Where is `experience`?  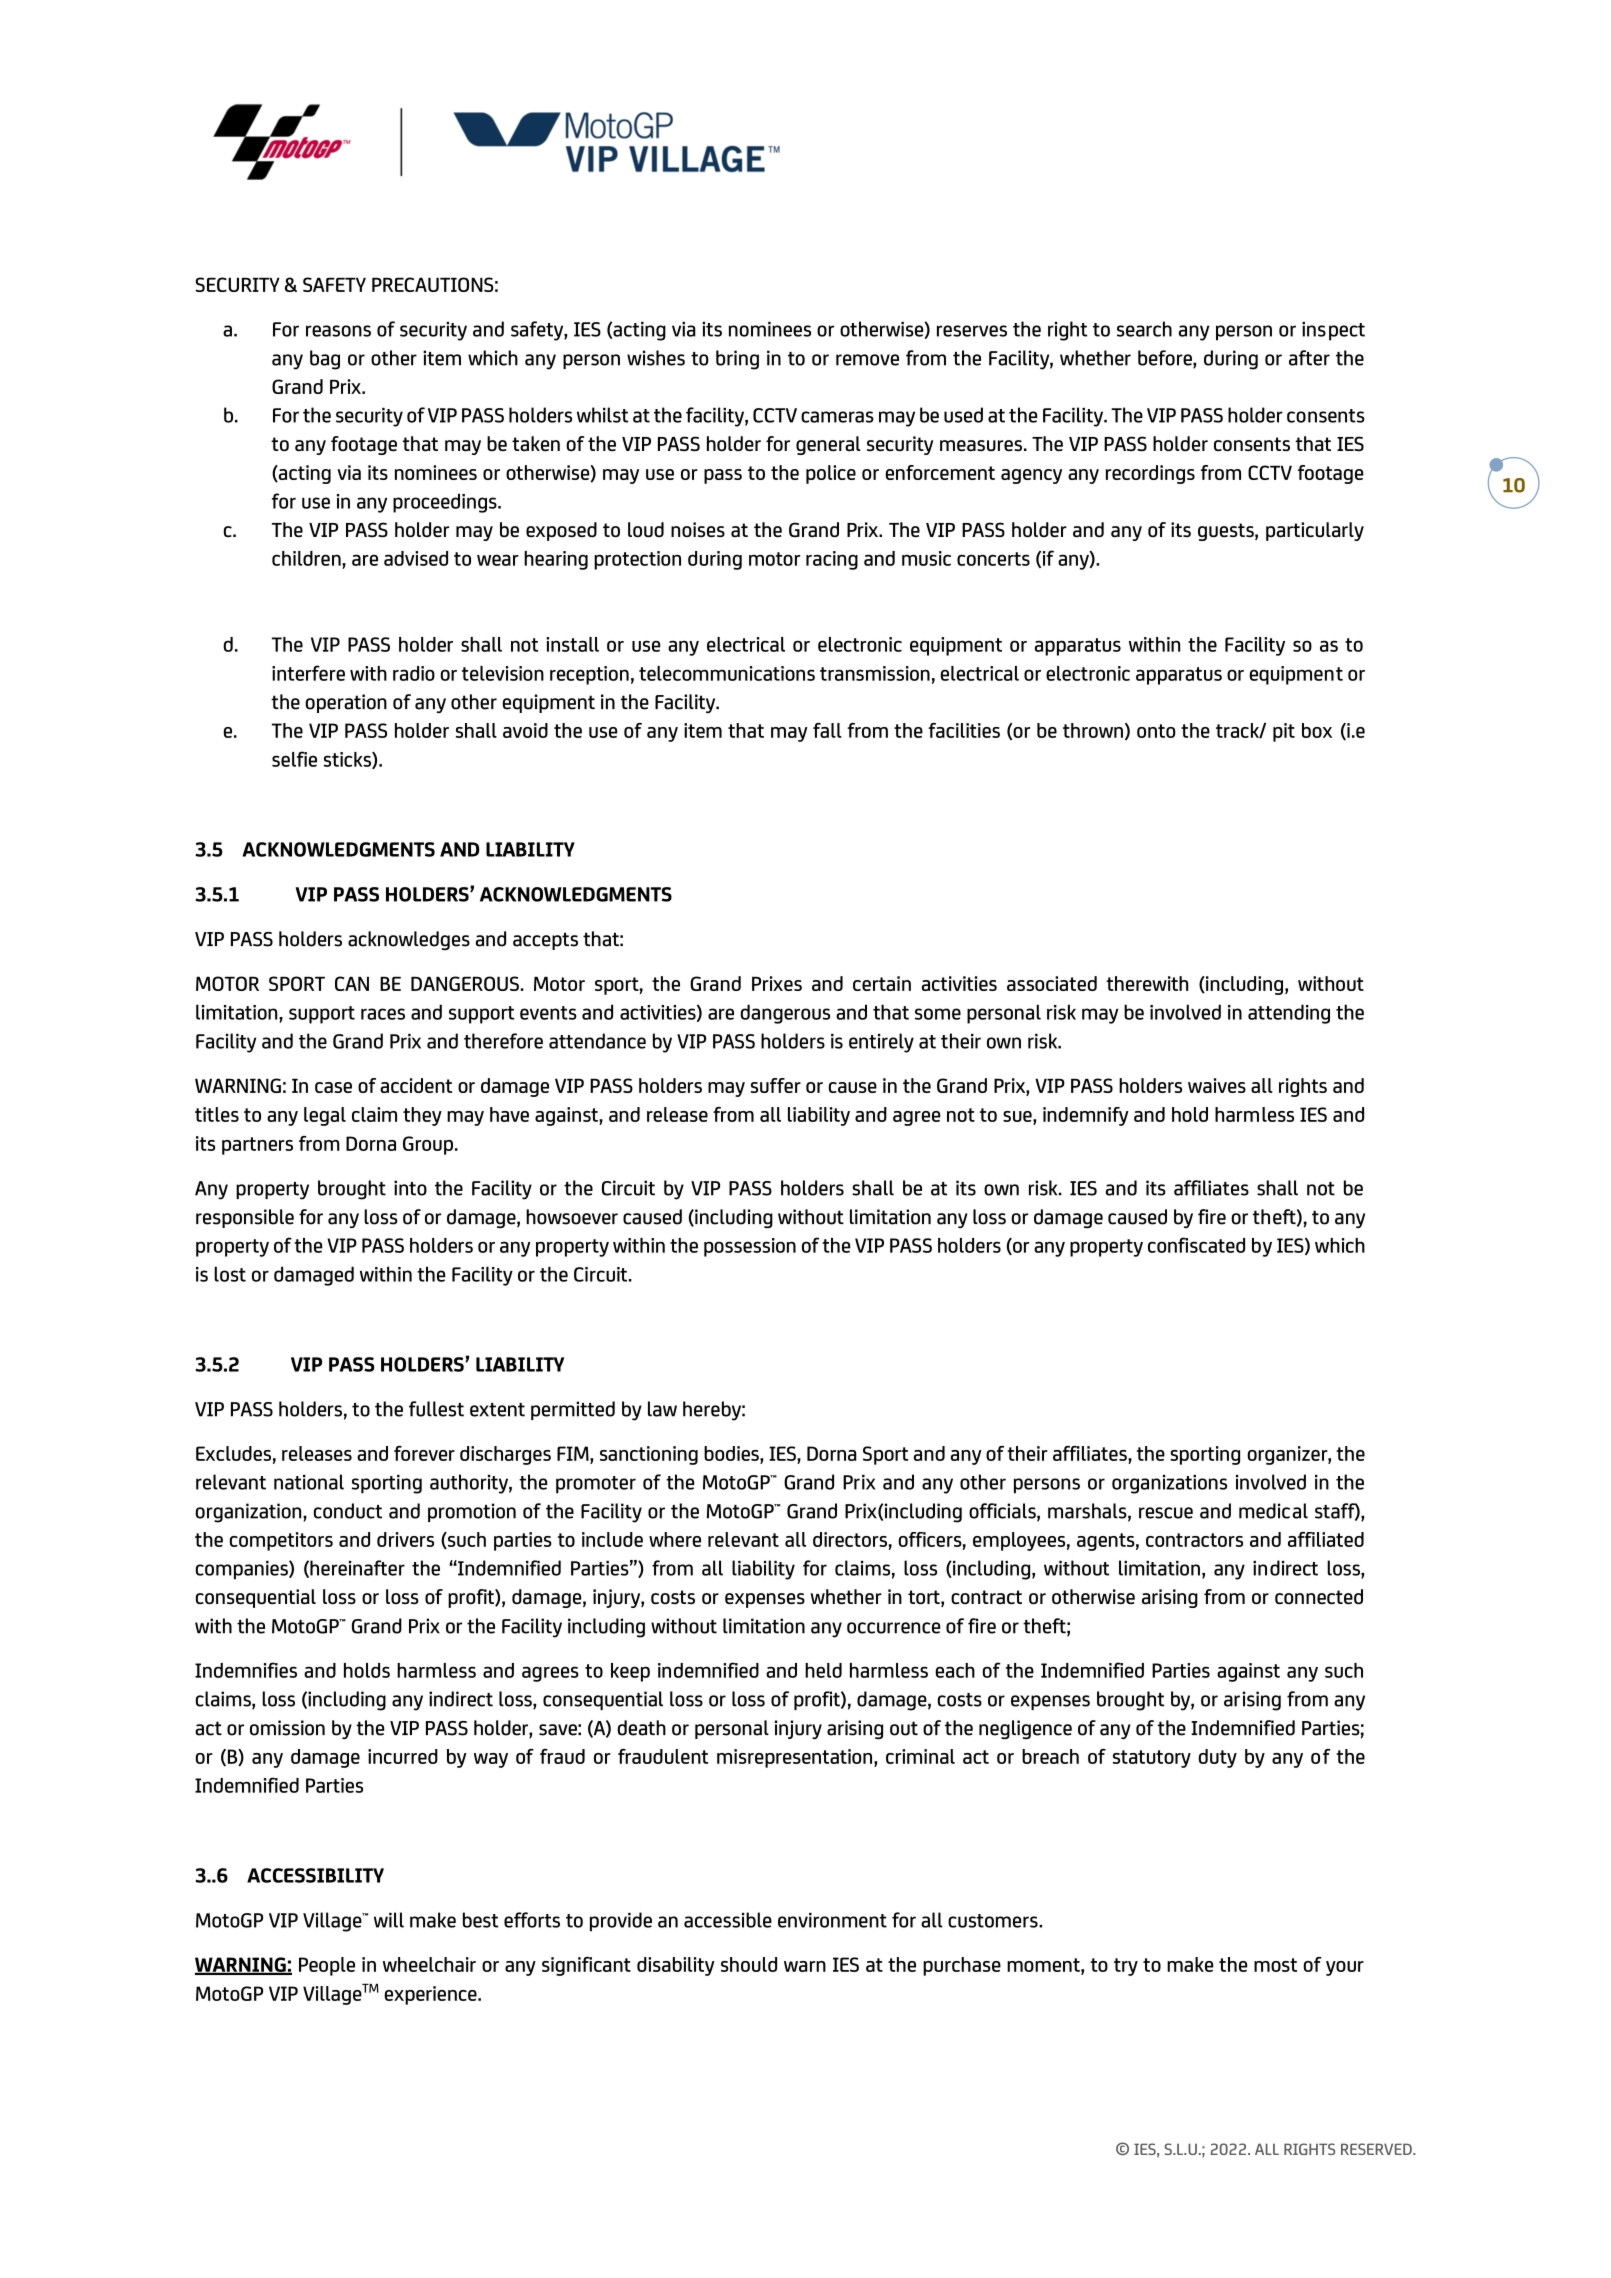 experience is located at coordinates (431, 1995).
